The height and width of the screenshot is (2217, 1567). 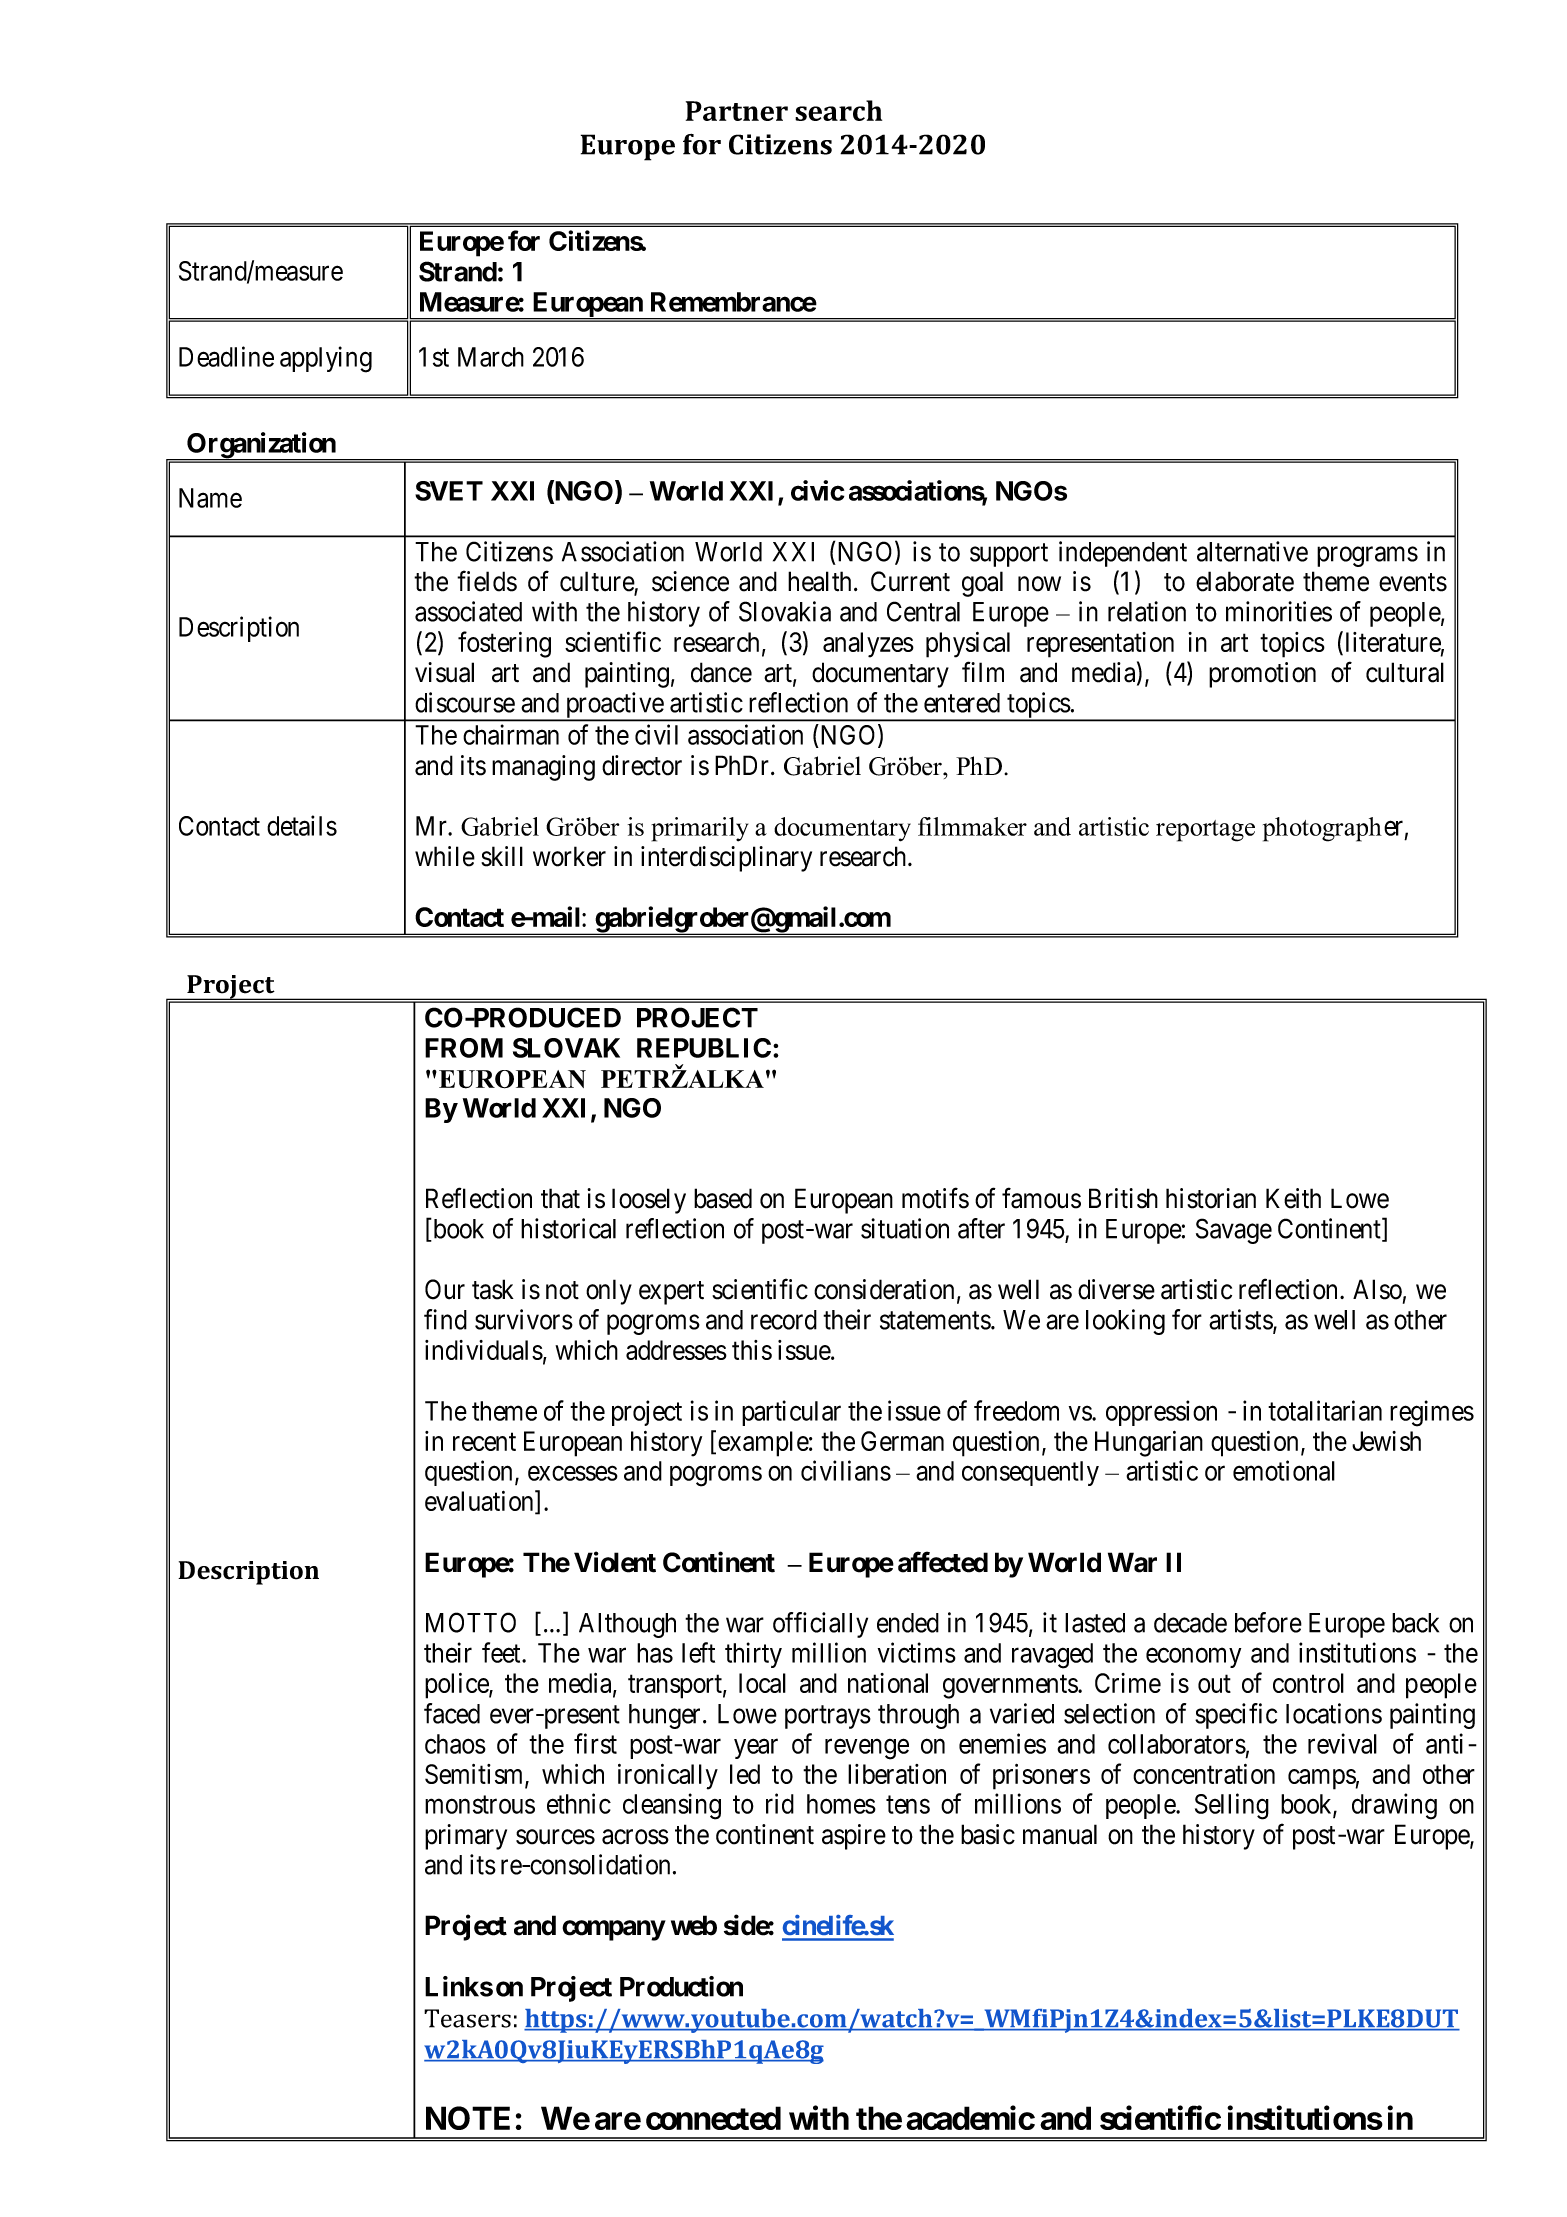 What do you see at coordinates (1308, 1683) in the screenshot?
I see `control` at bounding box center [1308, 1683].
